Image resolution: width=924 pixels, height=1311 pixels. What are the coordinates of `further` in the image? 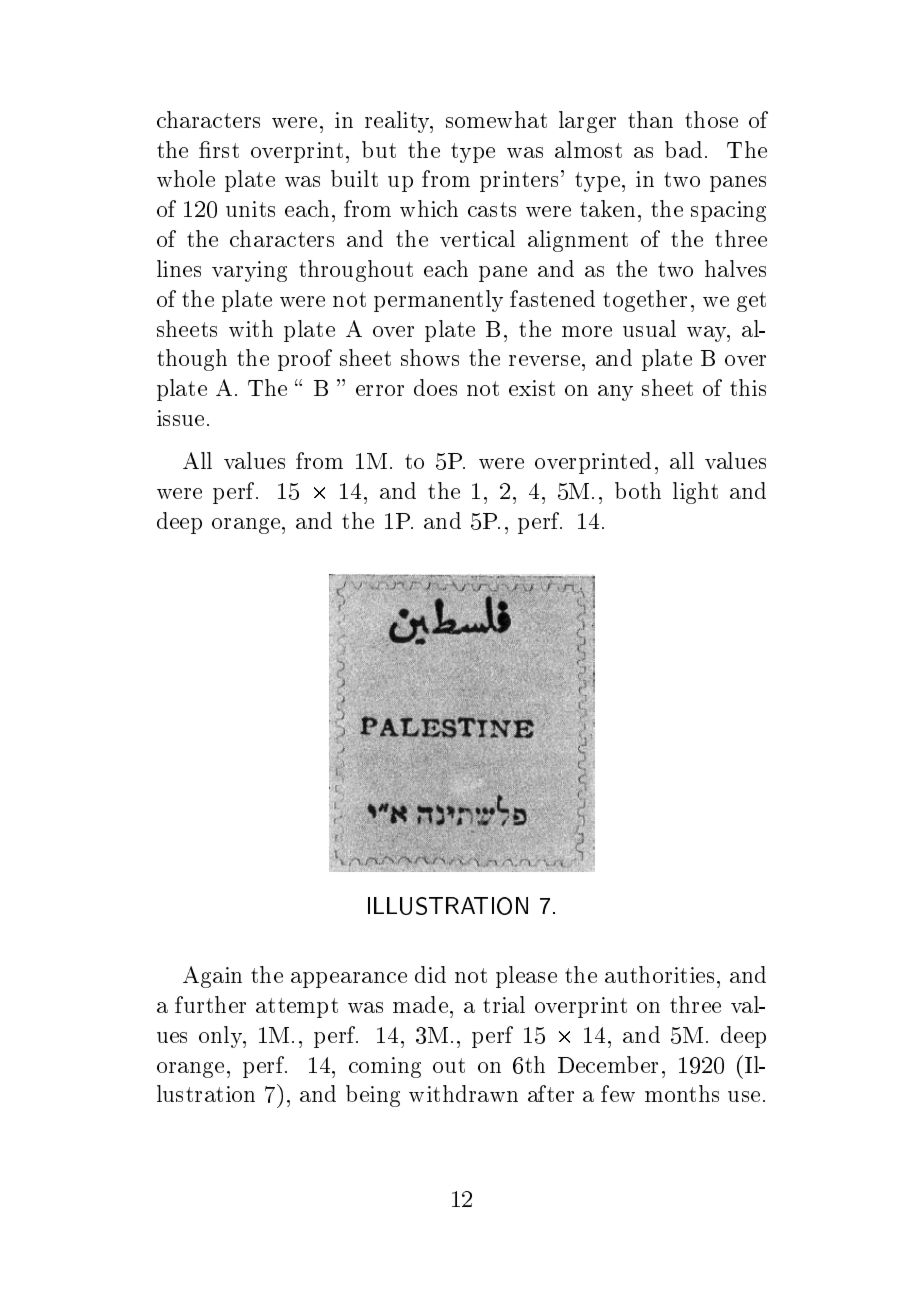 It's located at (210, 1004).
